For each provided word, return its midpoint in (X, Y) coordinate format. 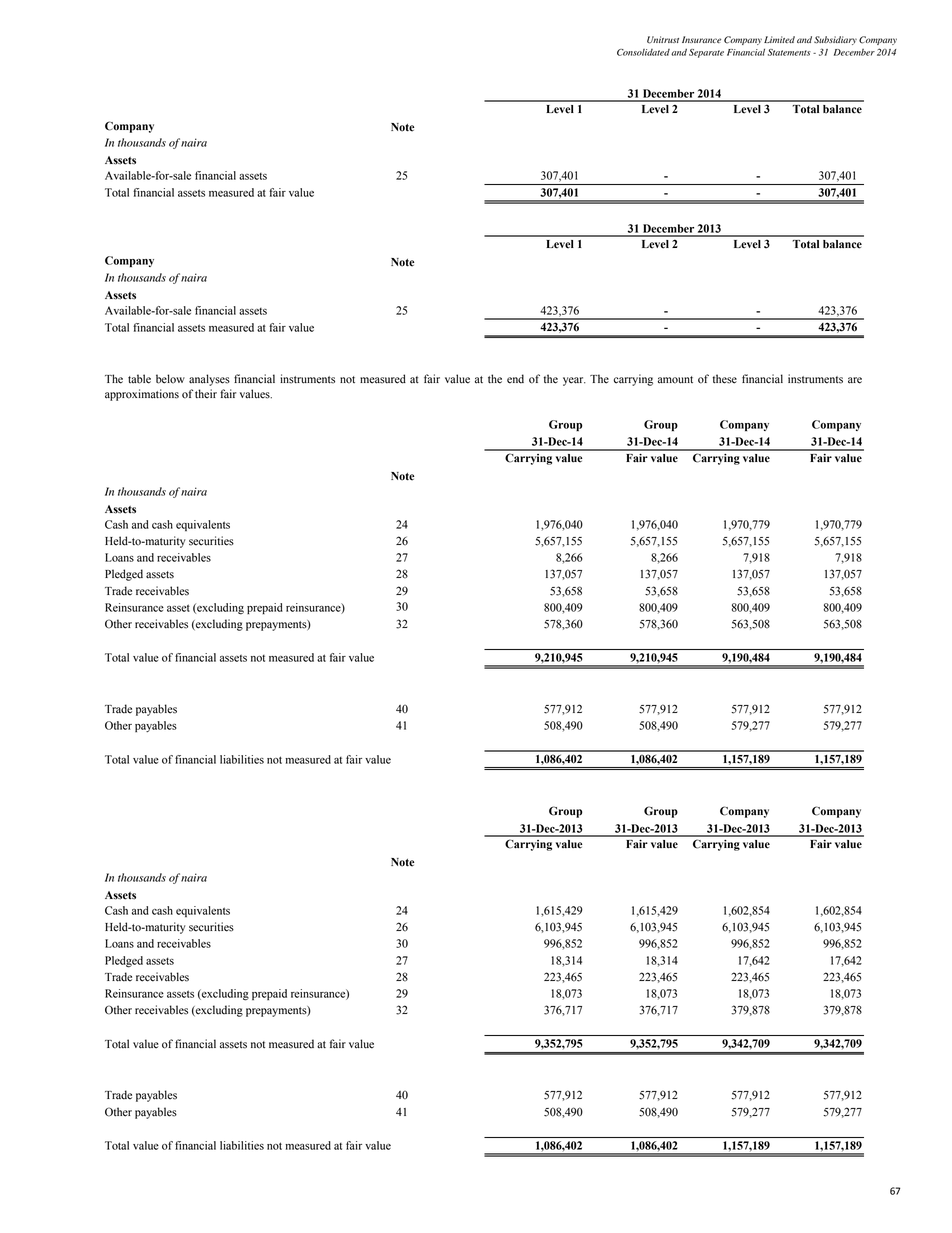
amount (675, 380)
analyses (209, 380)
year (574, 381)
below (170, 379)
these (725, 379)
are (855, 380)
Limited (779, 39)
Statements (789, 52)
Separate (706, 53)
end (515, 379)
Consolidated (643, 52)
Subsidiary (835, 40)
